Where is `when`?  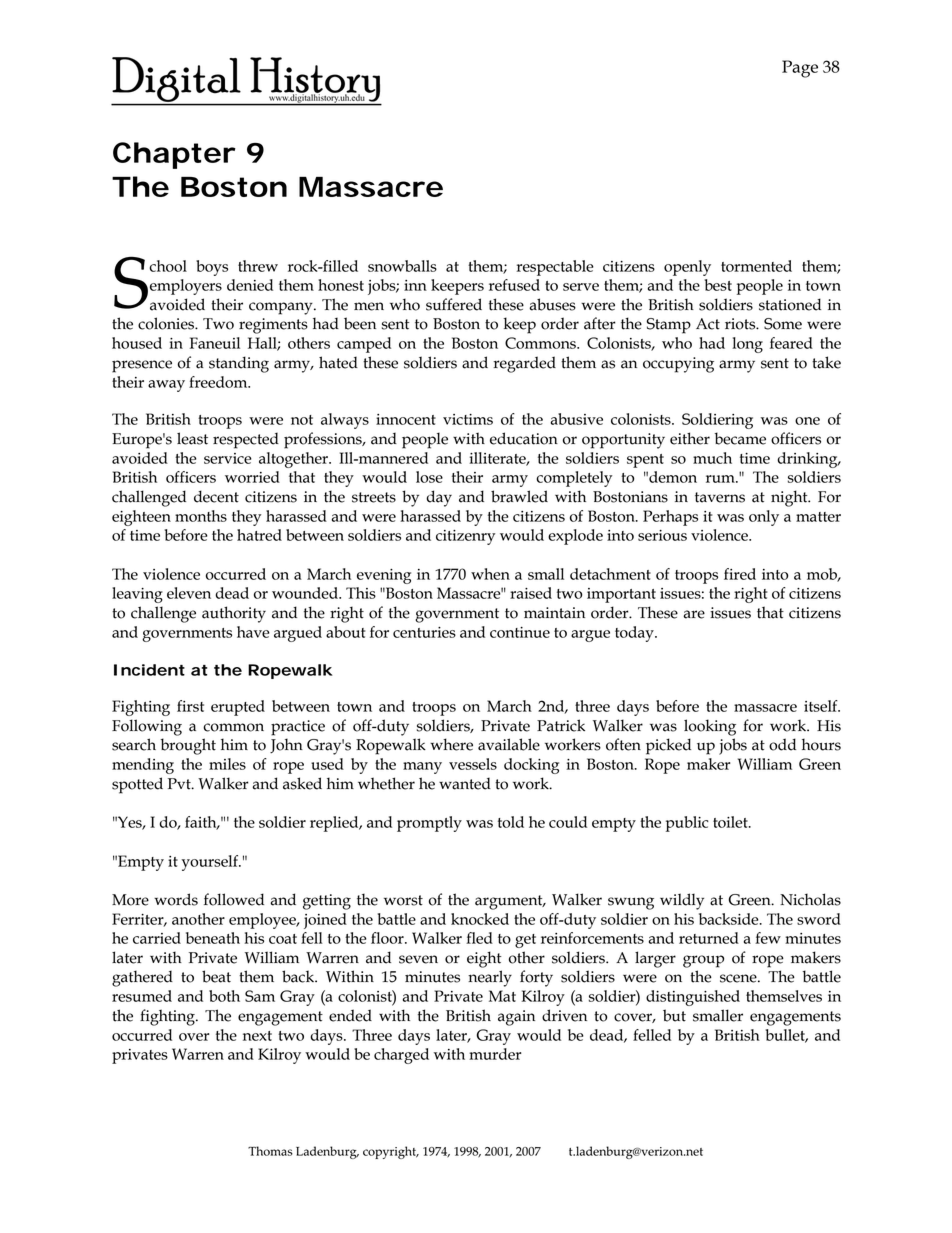
when is located at coordinates (490, 574).
